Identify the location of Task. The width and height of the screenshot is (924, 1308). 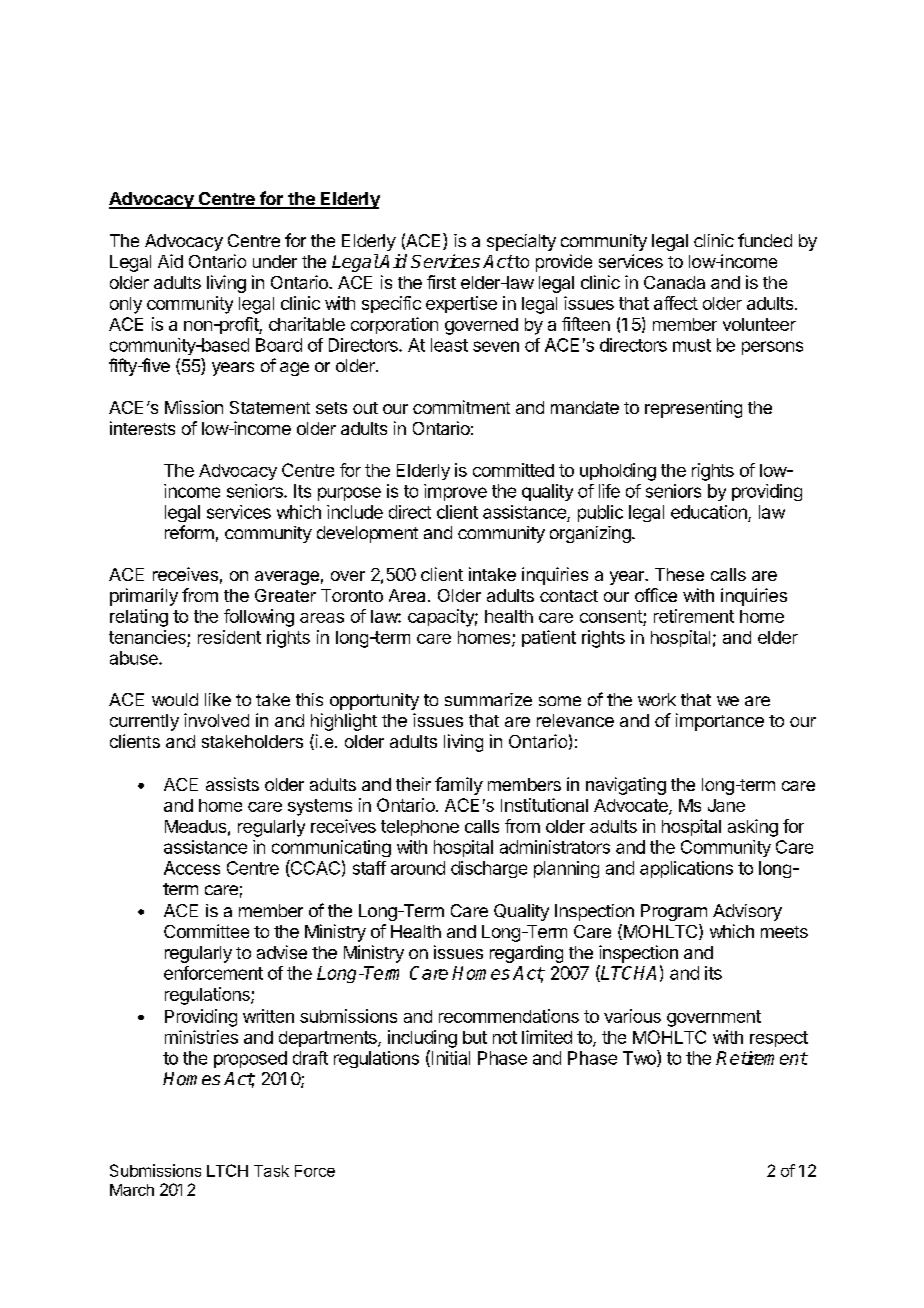
(271, 1171).
